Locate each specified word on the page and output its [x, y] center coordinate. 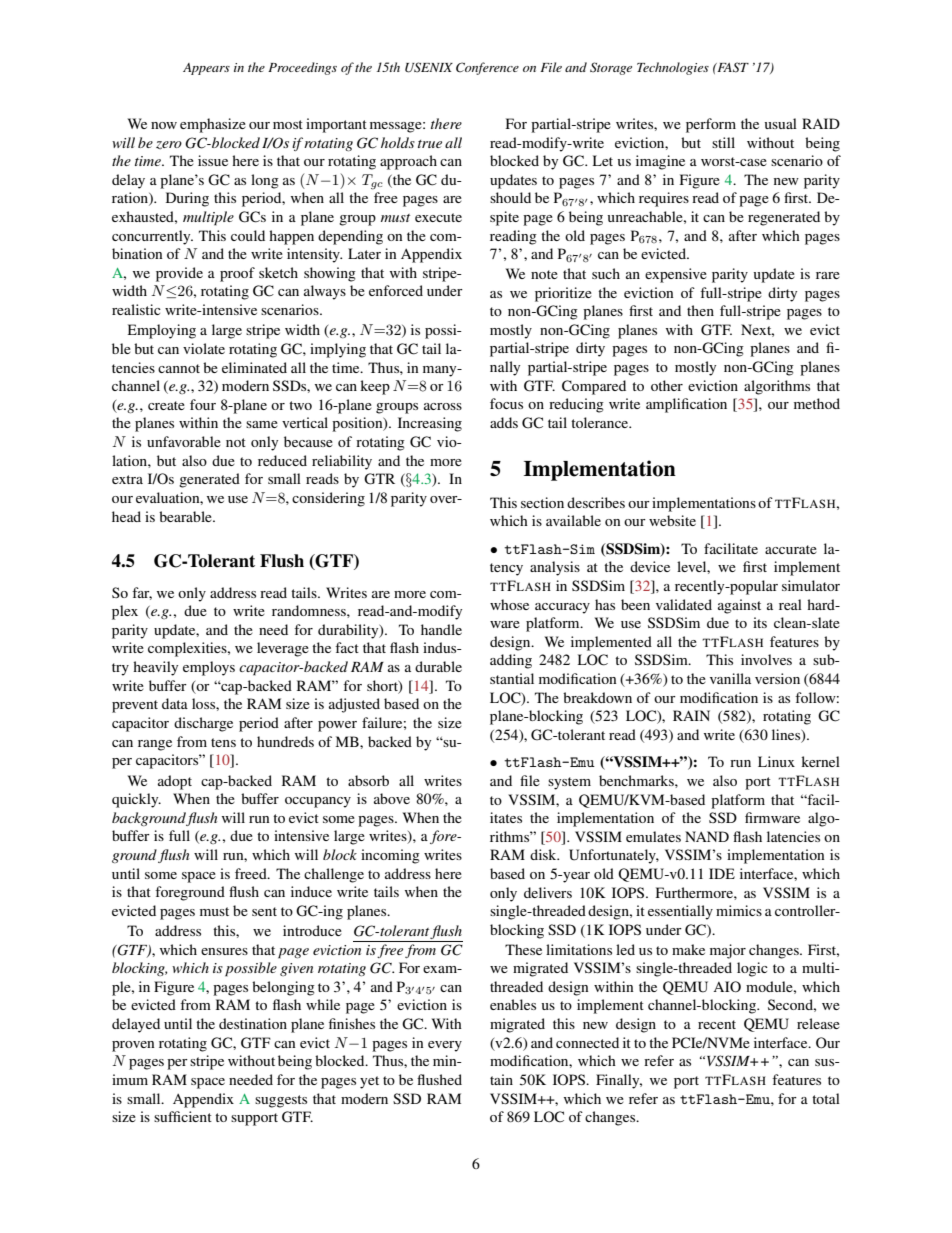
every [445, 1046]
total [826, 1098]
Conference [487, 68]
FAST [732, 67]
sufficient [183, 1116]
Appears [206, 69]
